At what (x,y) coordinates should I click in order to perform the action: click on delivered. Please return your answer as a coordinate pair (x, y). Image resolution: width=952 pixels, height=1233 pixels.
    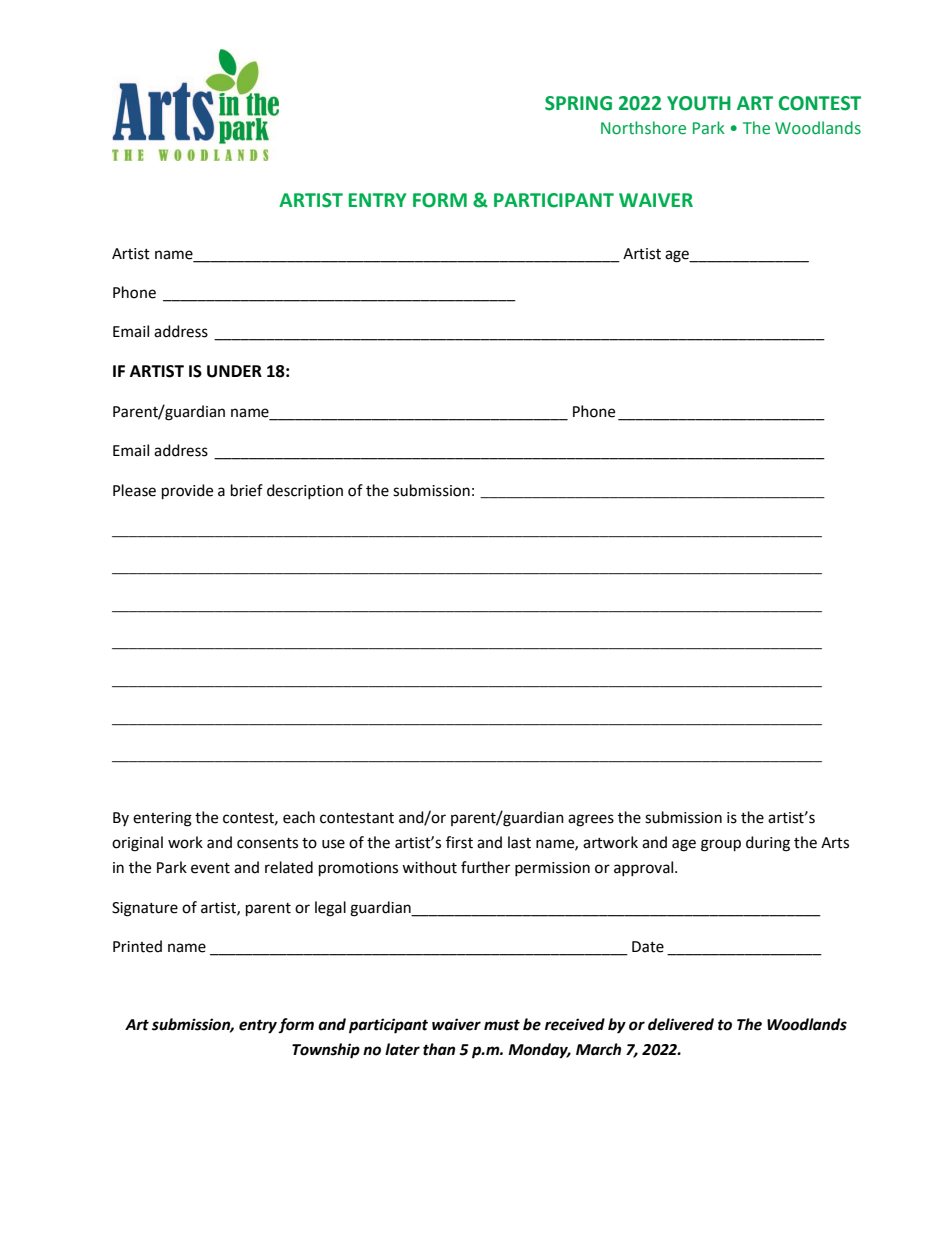
    Looking at the image, I should click on (681, 1024).
